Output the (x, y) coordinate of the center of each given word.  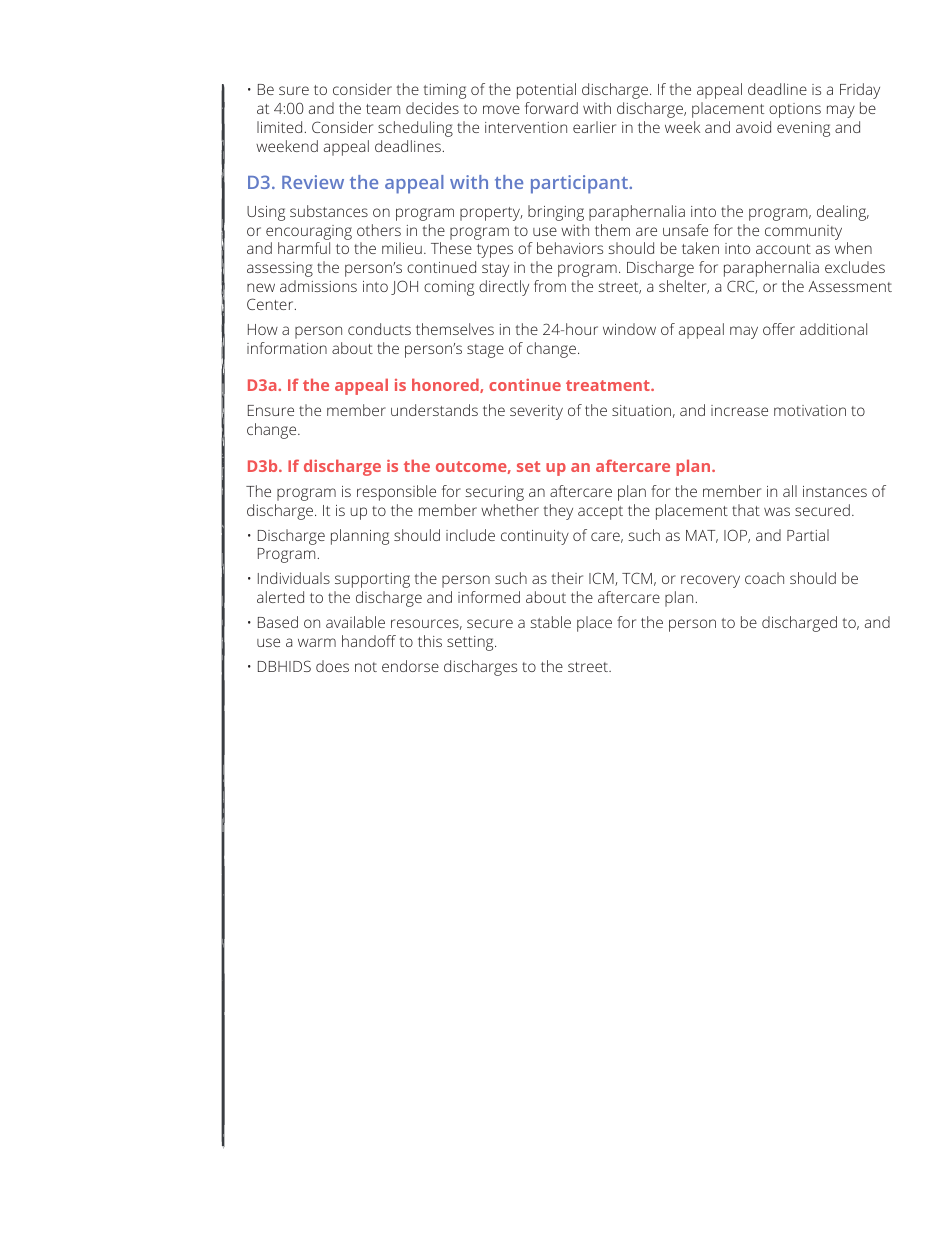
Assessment (850, 286)
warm (317, 642)
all (790, 491)
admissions (318, 286)
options (795, 110)
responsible (396, 493)
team (383, 109)
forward (551, 108)
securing (494, 493)
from (550, 286)
